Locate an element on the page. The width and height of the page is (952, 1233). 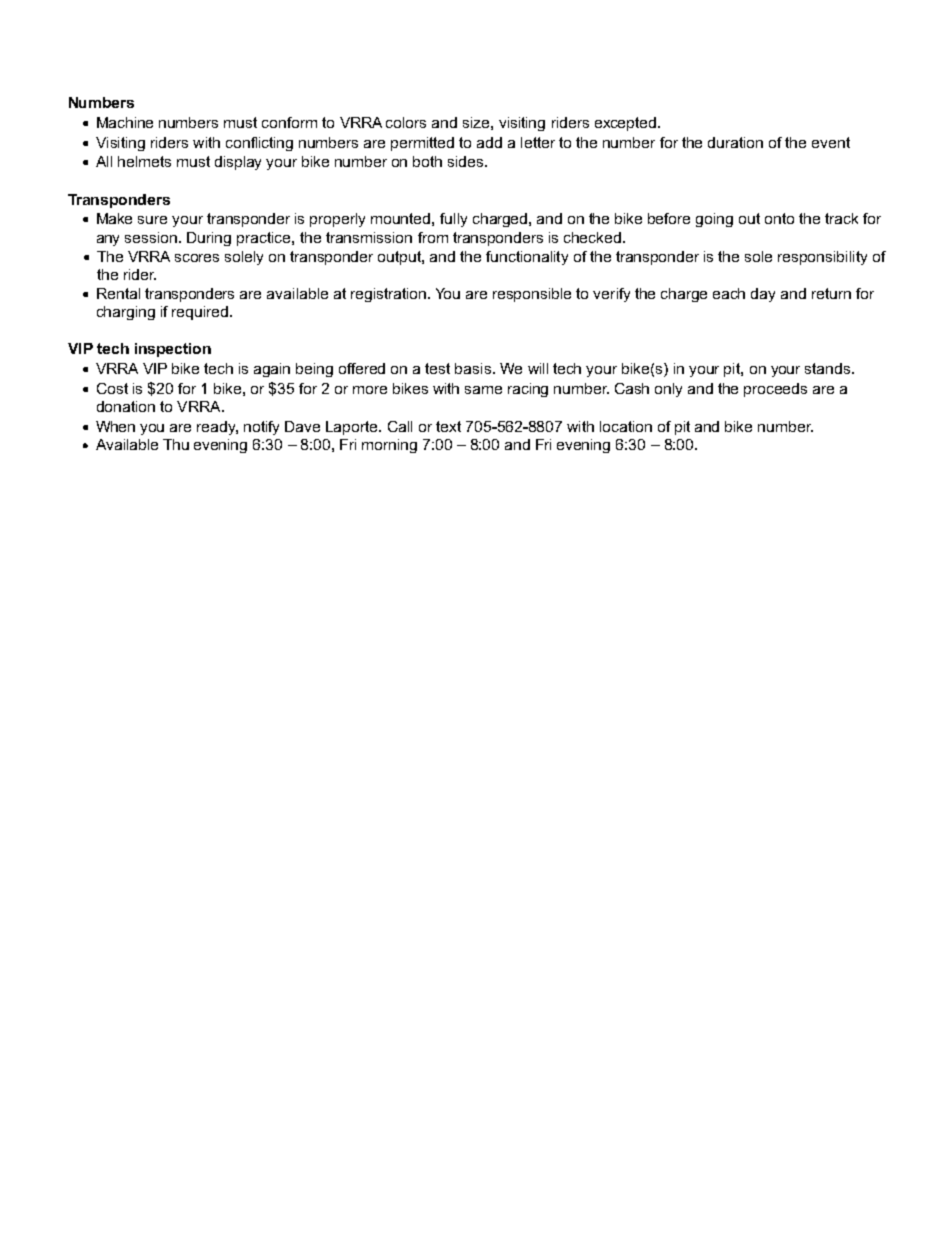
text is located at coordinates (448, 426).
